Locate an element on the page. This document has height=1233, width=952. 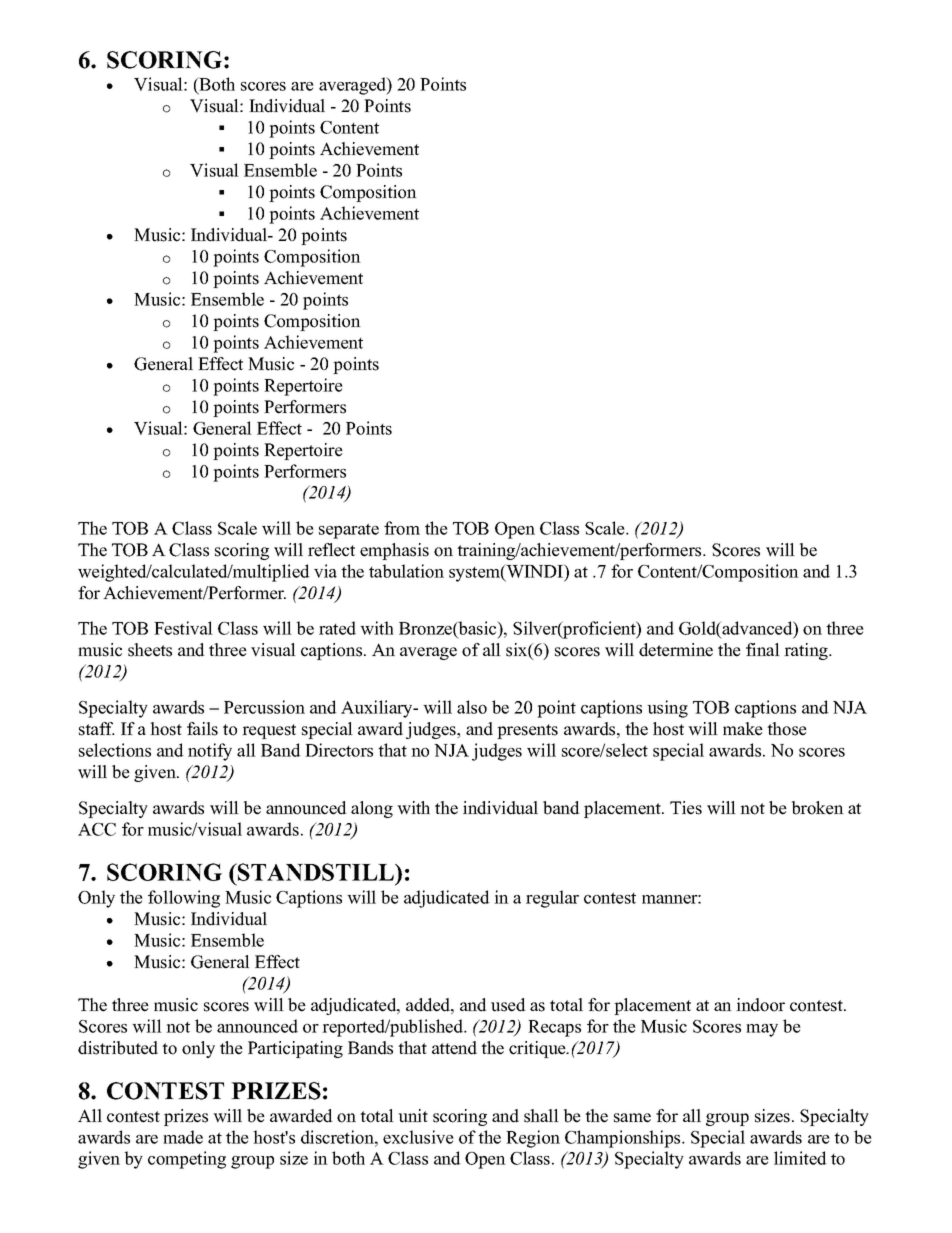
made is located at coordinates (183, 1137).
